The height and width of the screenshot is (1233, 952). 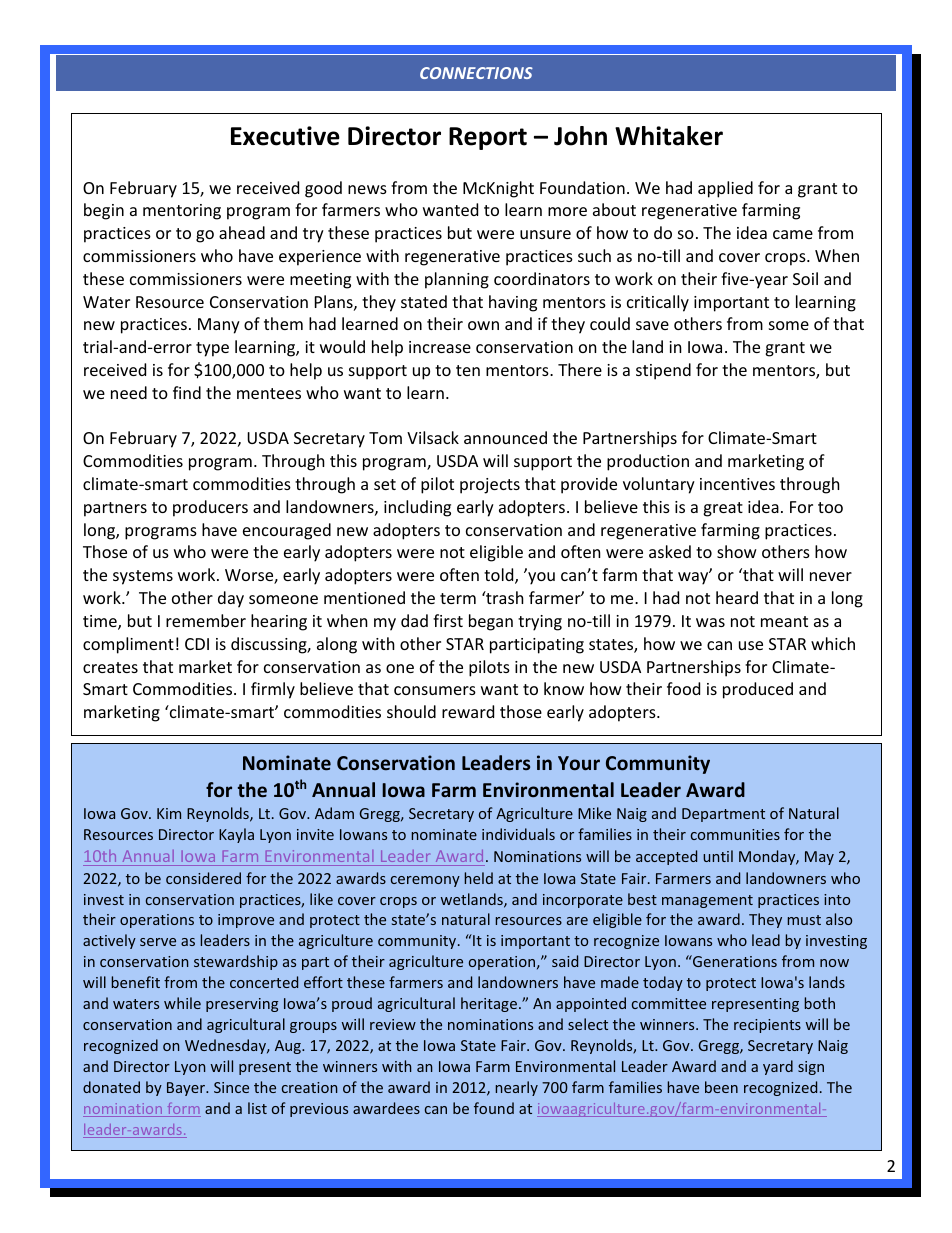 What do you see at coordinates (490, 1004) in the screenshot?
I see `heritage` at bounding box center [490, 1004].
